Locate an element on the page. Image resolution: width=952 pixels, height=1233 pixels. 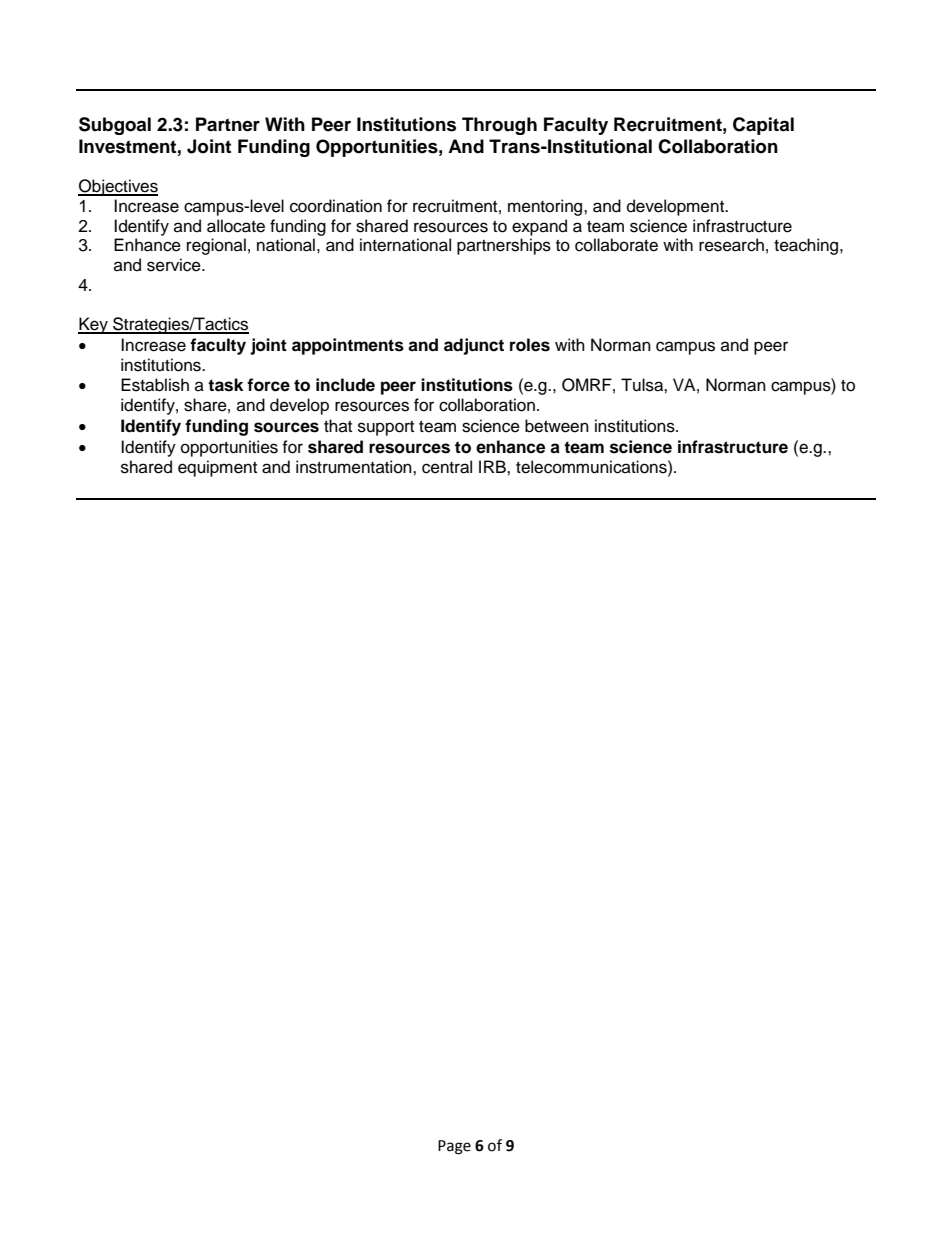
telecommunications is located at coordinates (592, 467).
